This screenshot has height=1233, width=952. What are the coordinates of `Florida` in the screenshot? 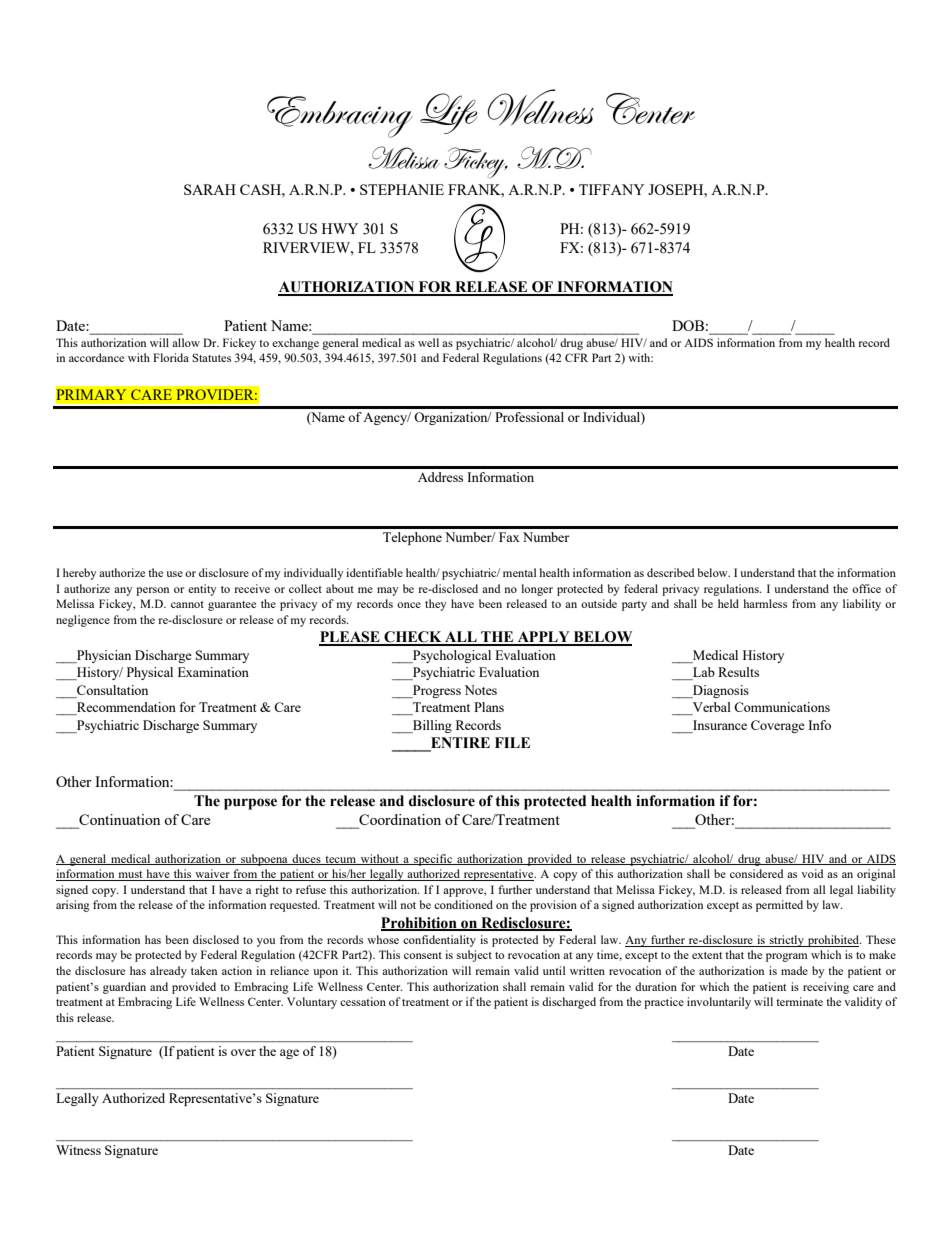 It's located at (171, 357).
